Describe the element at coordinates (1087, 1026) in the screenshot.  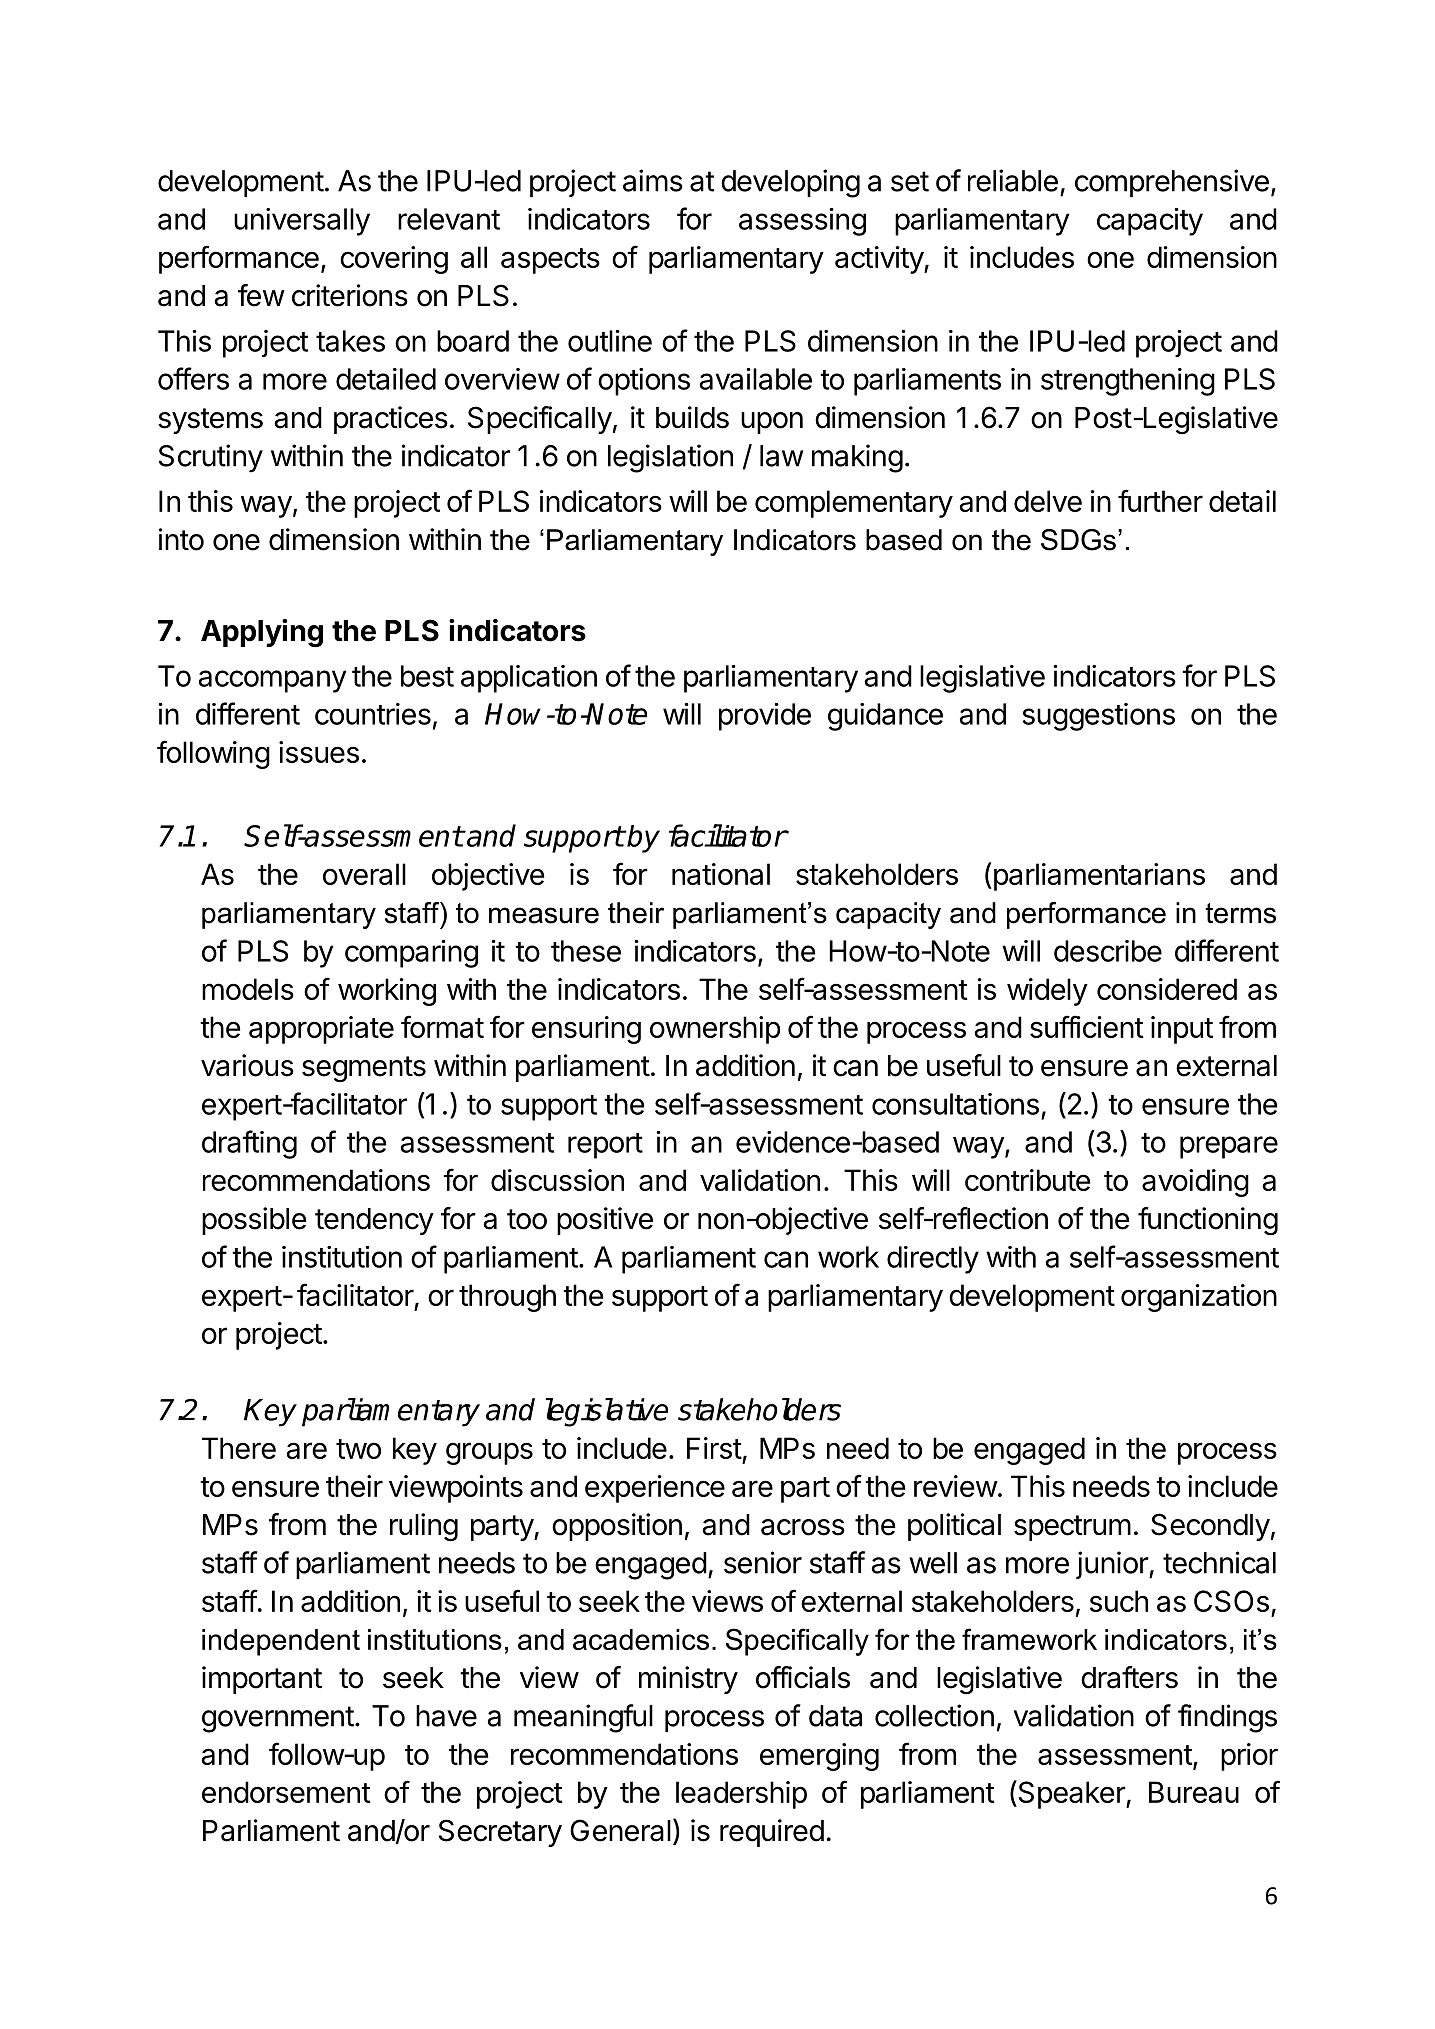
I see `sufficient` at that location.
